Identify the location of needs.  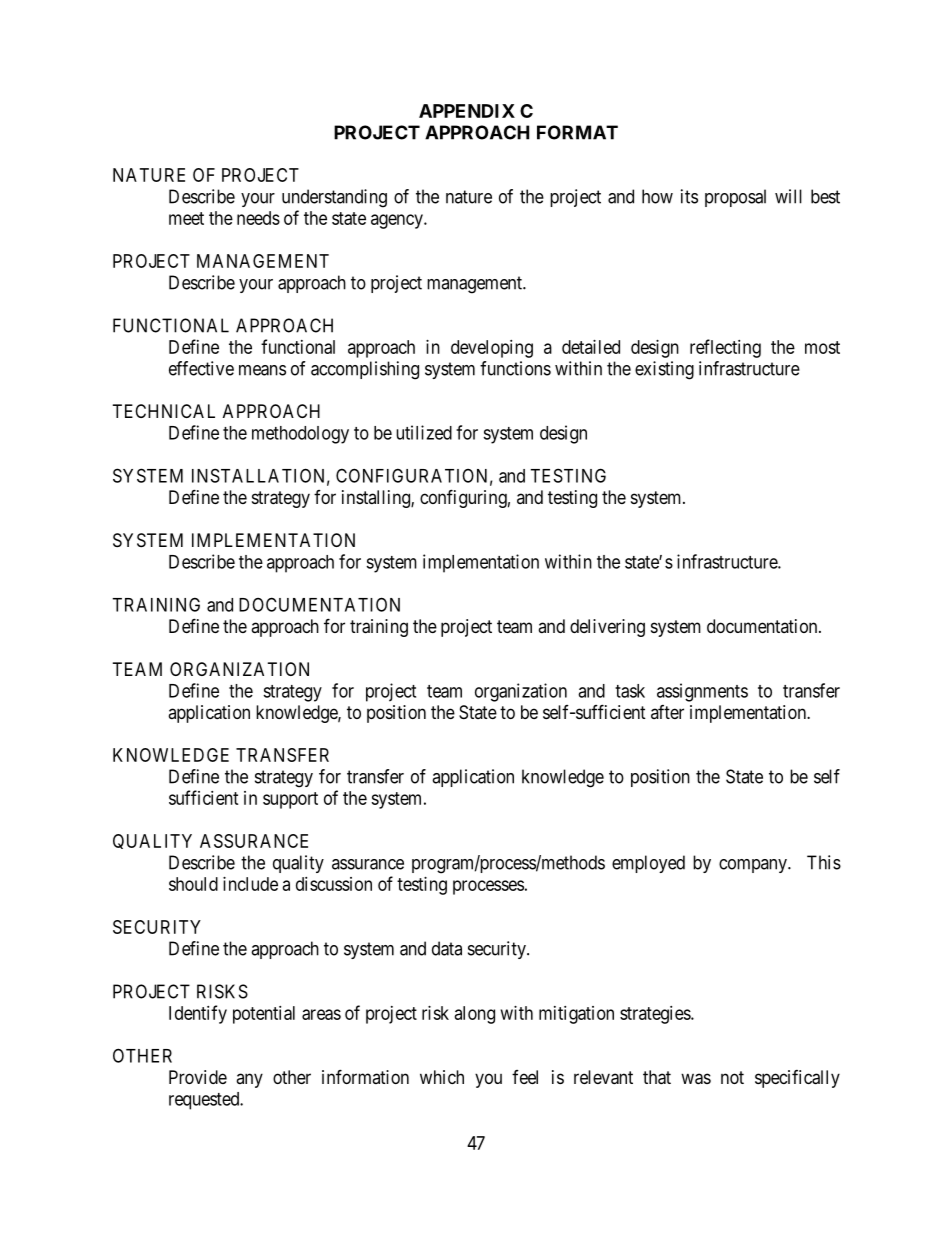
(258, 218).
